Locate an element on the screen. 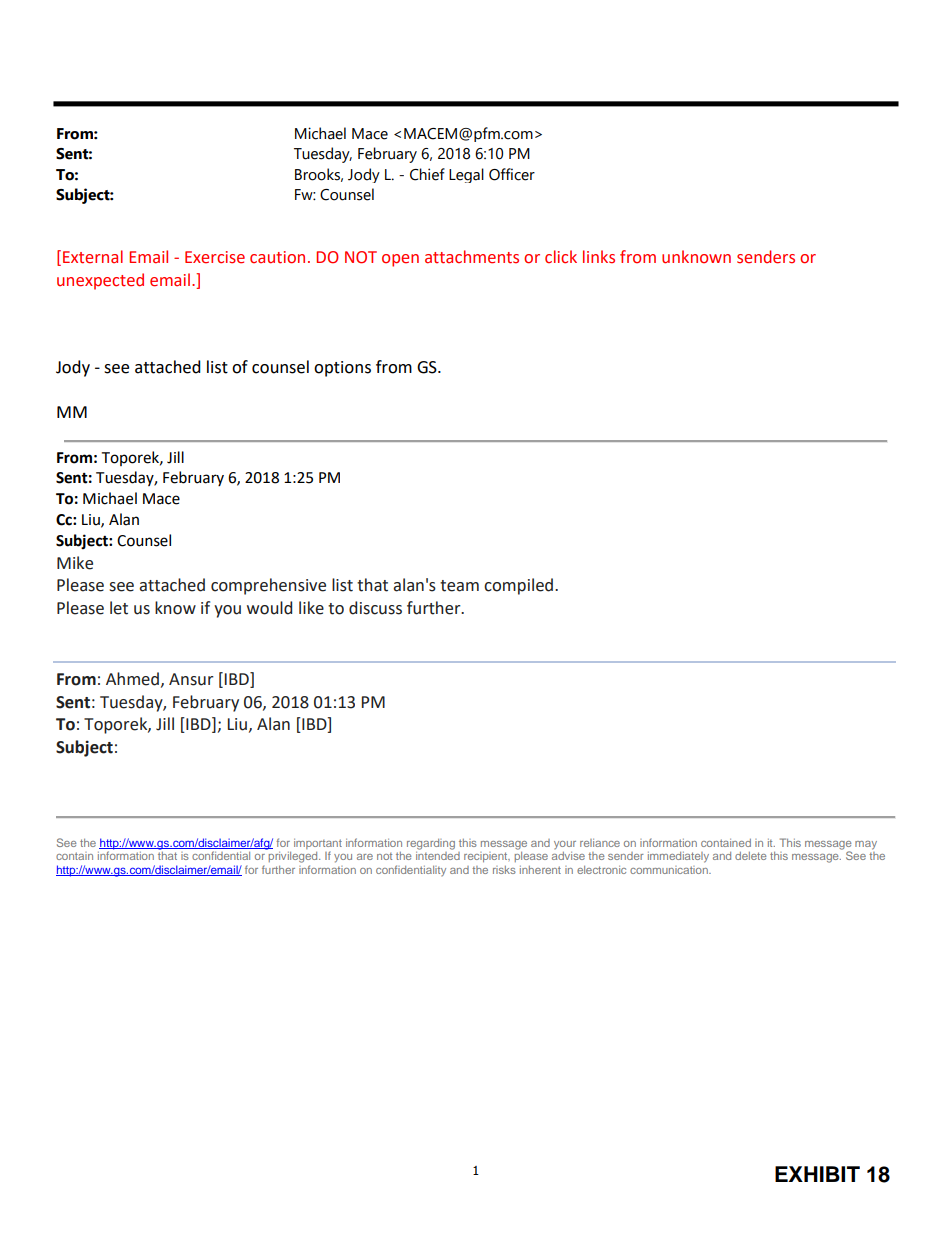  links is located at coordinates (599, 257).
